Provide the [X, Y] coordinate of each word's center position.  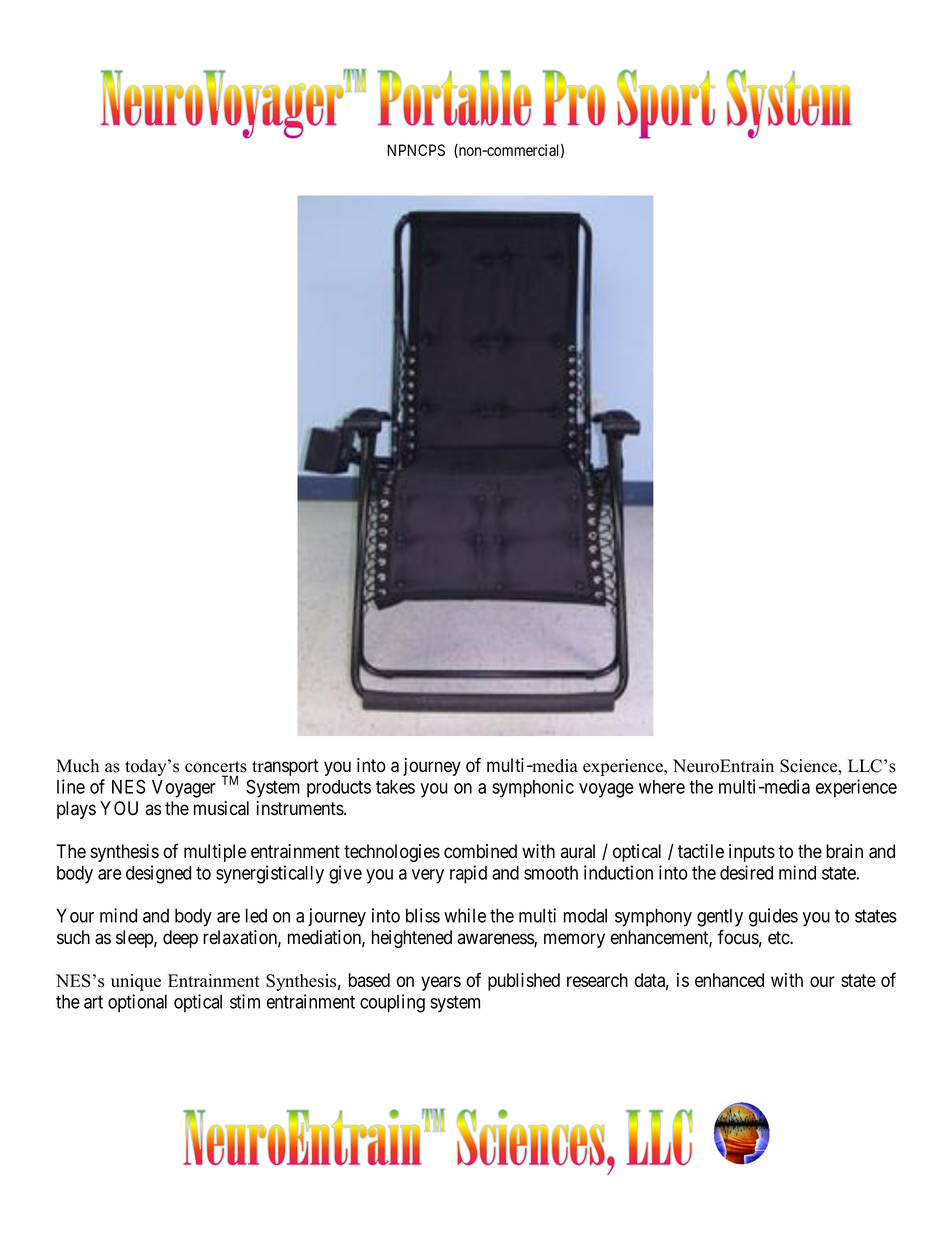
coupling [392, 1003]
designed [158, 874]
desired [746, 872]
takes [395, 787]
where [662, 787]
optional [137, 1003]
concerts [216, 767]
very [428, 876]
